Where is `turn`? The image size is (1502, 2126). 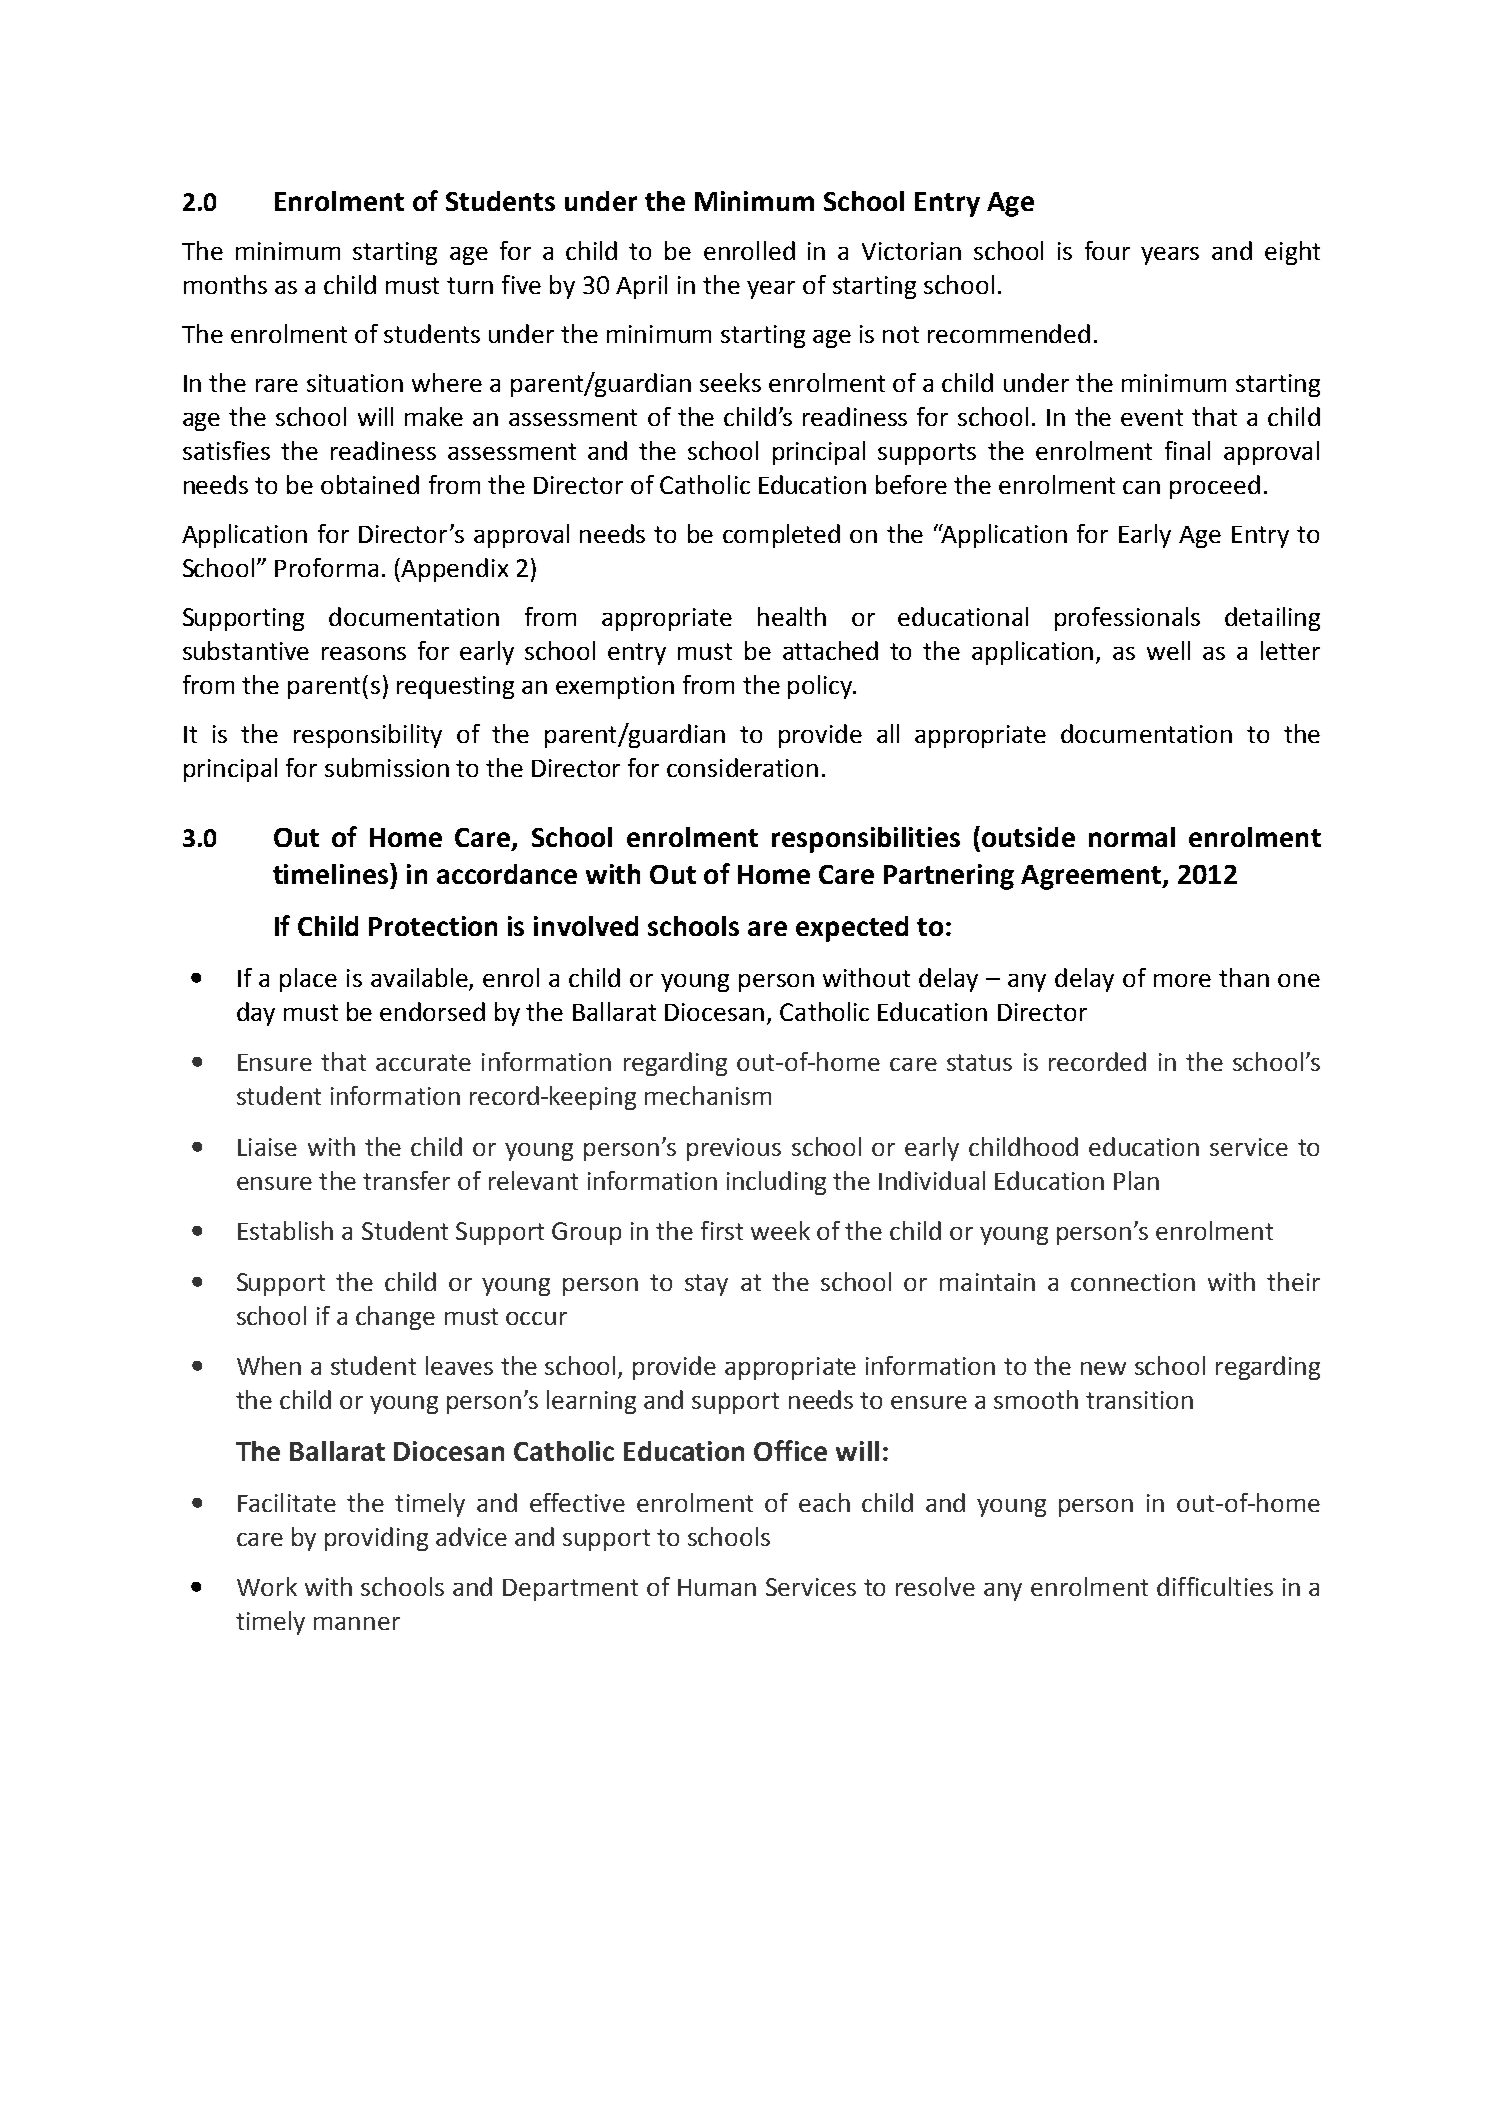
turn is located at coordinates (470, 285).
